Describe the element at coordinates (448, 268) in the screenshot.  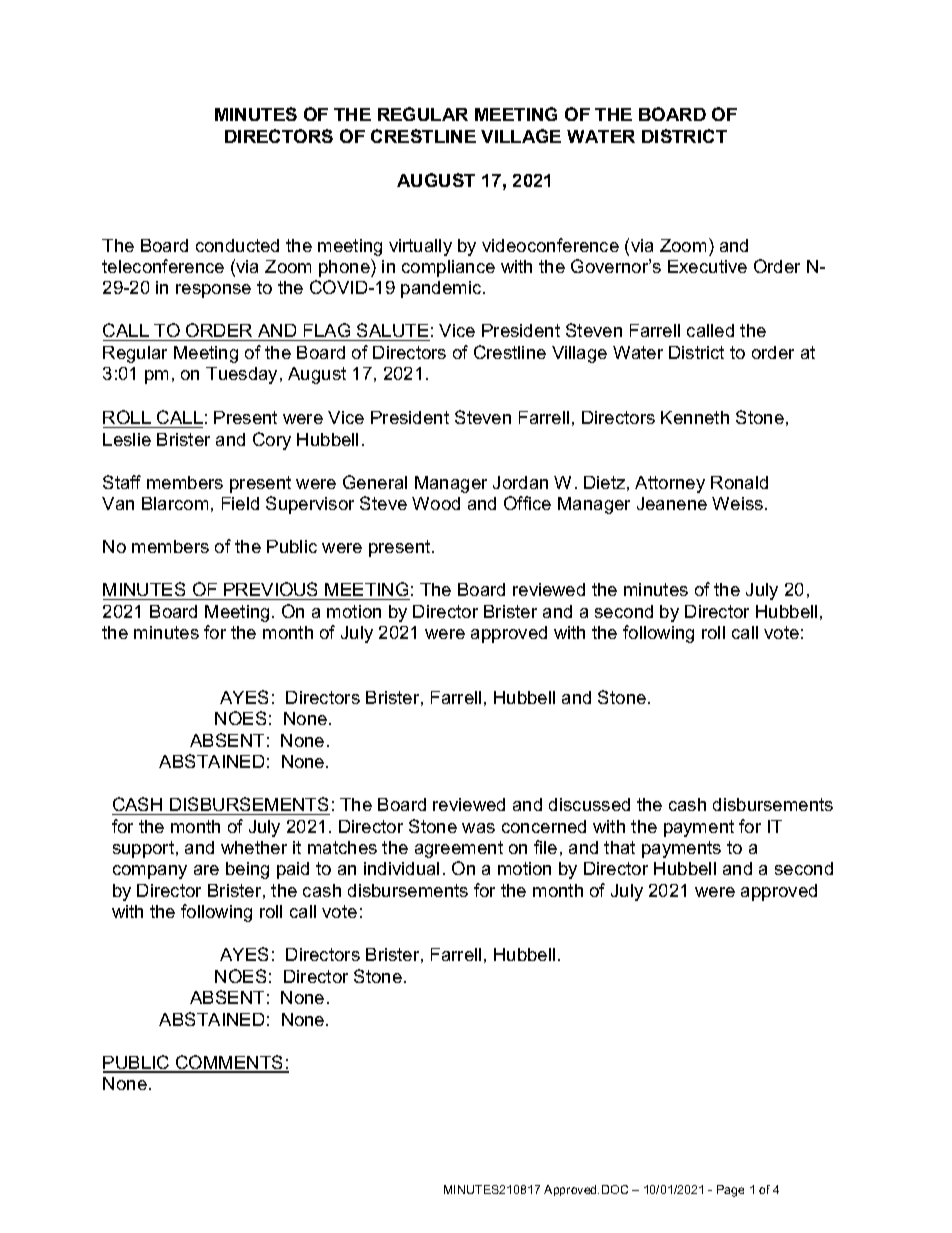
I see `compliance` at that location.
